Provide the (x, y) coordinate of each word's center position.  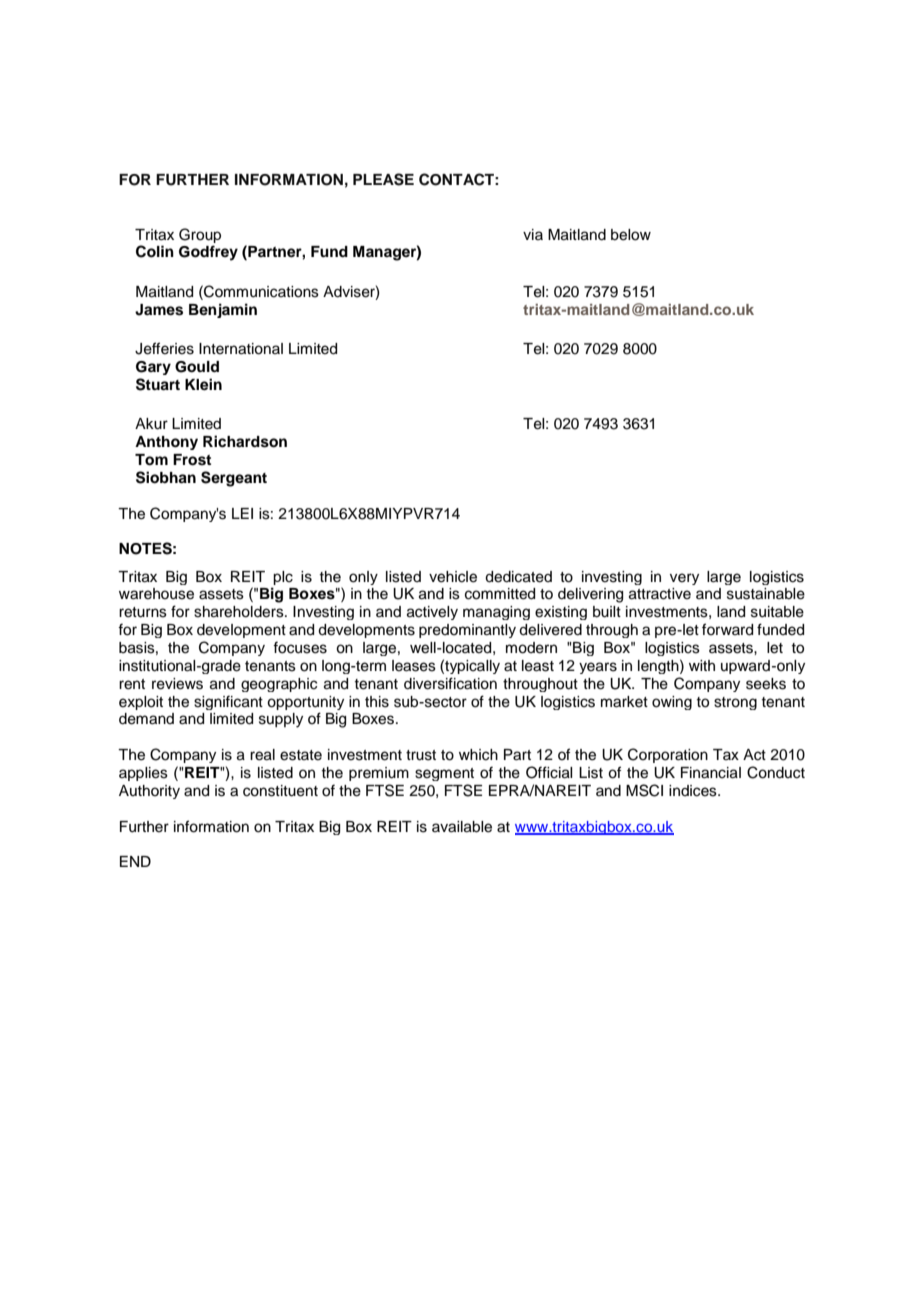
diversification (450, 683)
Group (200, 235)
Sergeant (234, 479)
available (462, 827)
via (533, 234)
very (684, 579)
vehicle (453, 577)
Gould (197, 367)
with (702, 665)
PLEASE (383, 179)
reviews (177, 684)
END (135, 861)
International (241, 349)
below (631, 235)
